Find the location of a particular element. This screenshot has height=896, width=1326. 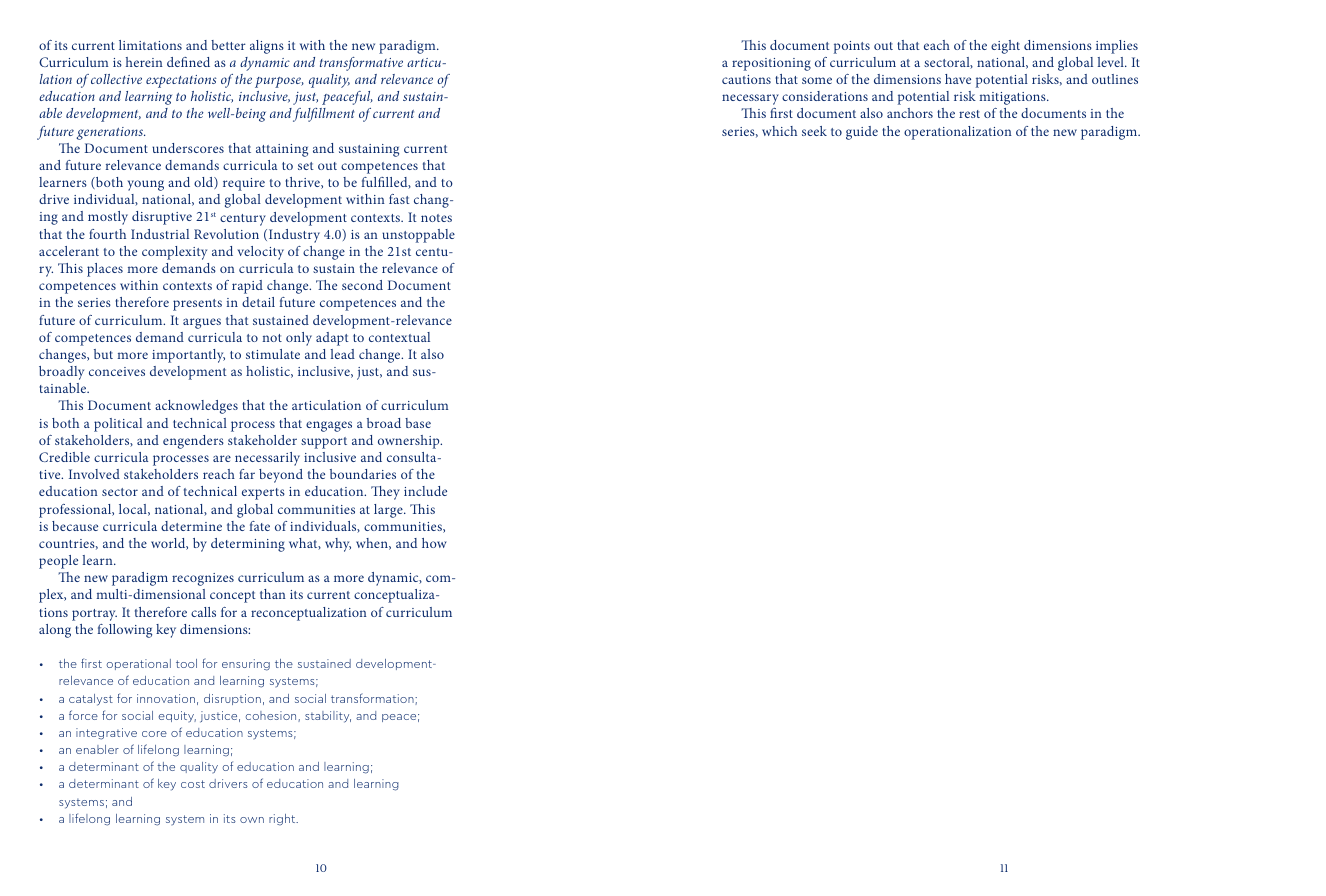

transformation is located at coordinates (373, 699).
